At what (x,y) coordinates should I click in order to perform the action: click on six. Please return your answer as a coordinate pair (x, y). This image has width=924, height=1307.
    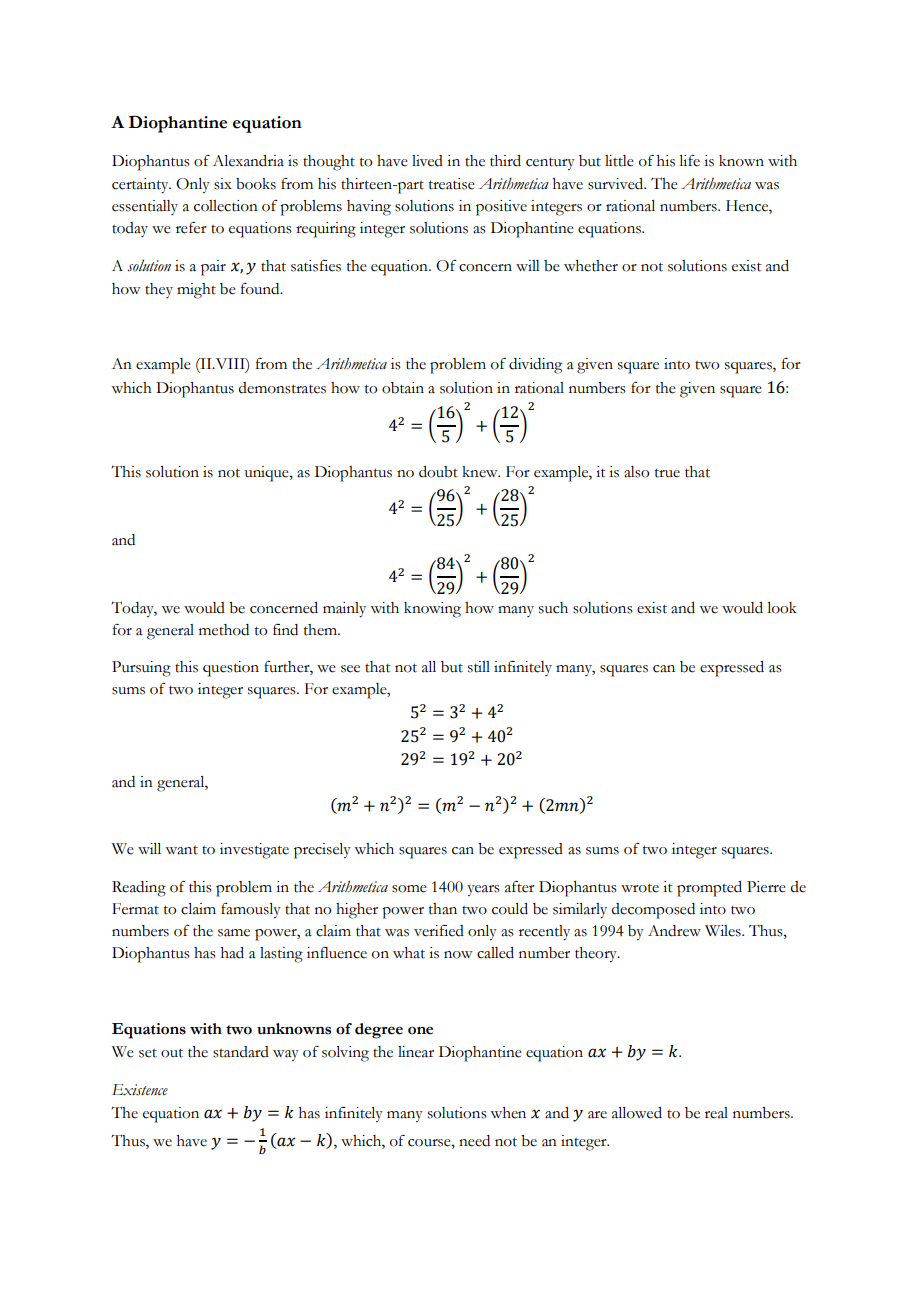
    Looking at the image, I should click on (223, 184).
